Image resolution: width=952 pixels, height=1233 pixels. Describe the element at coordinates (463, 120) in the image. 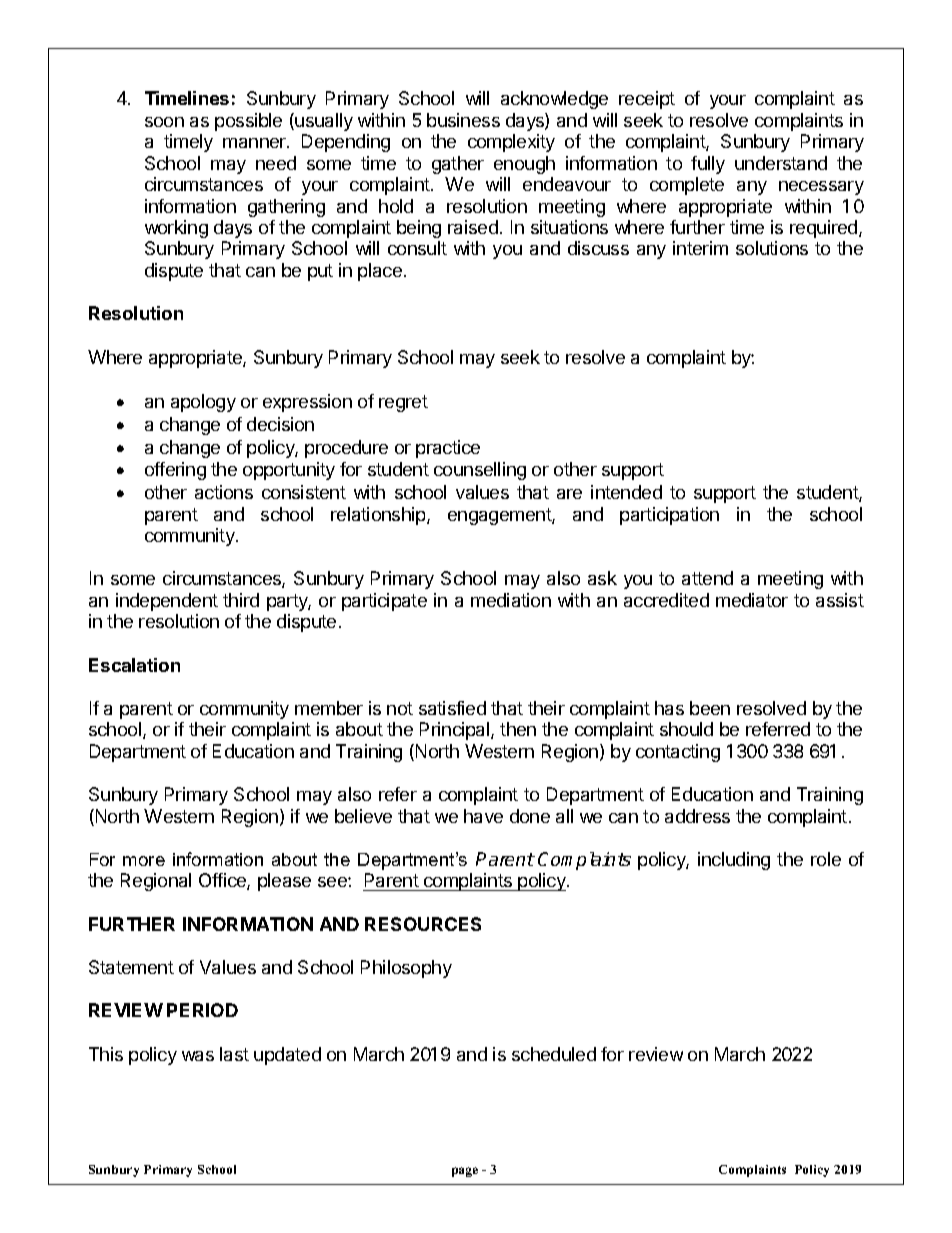

I see `business` at that location.
